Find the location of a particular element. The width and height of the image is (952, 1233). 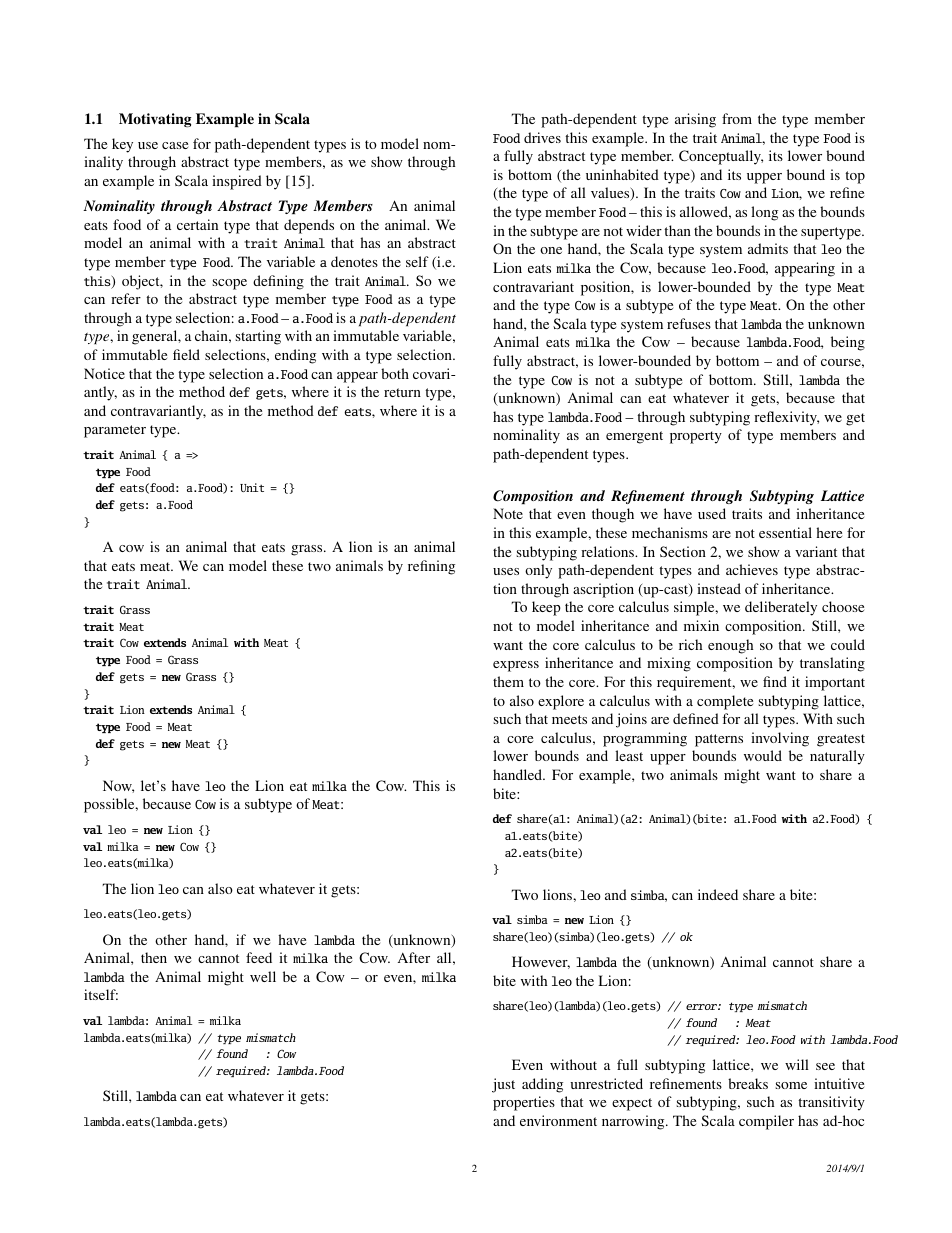

Conceptually is located at coordinates (721, 157).
